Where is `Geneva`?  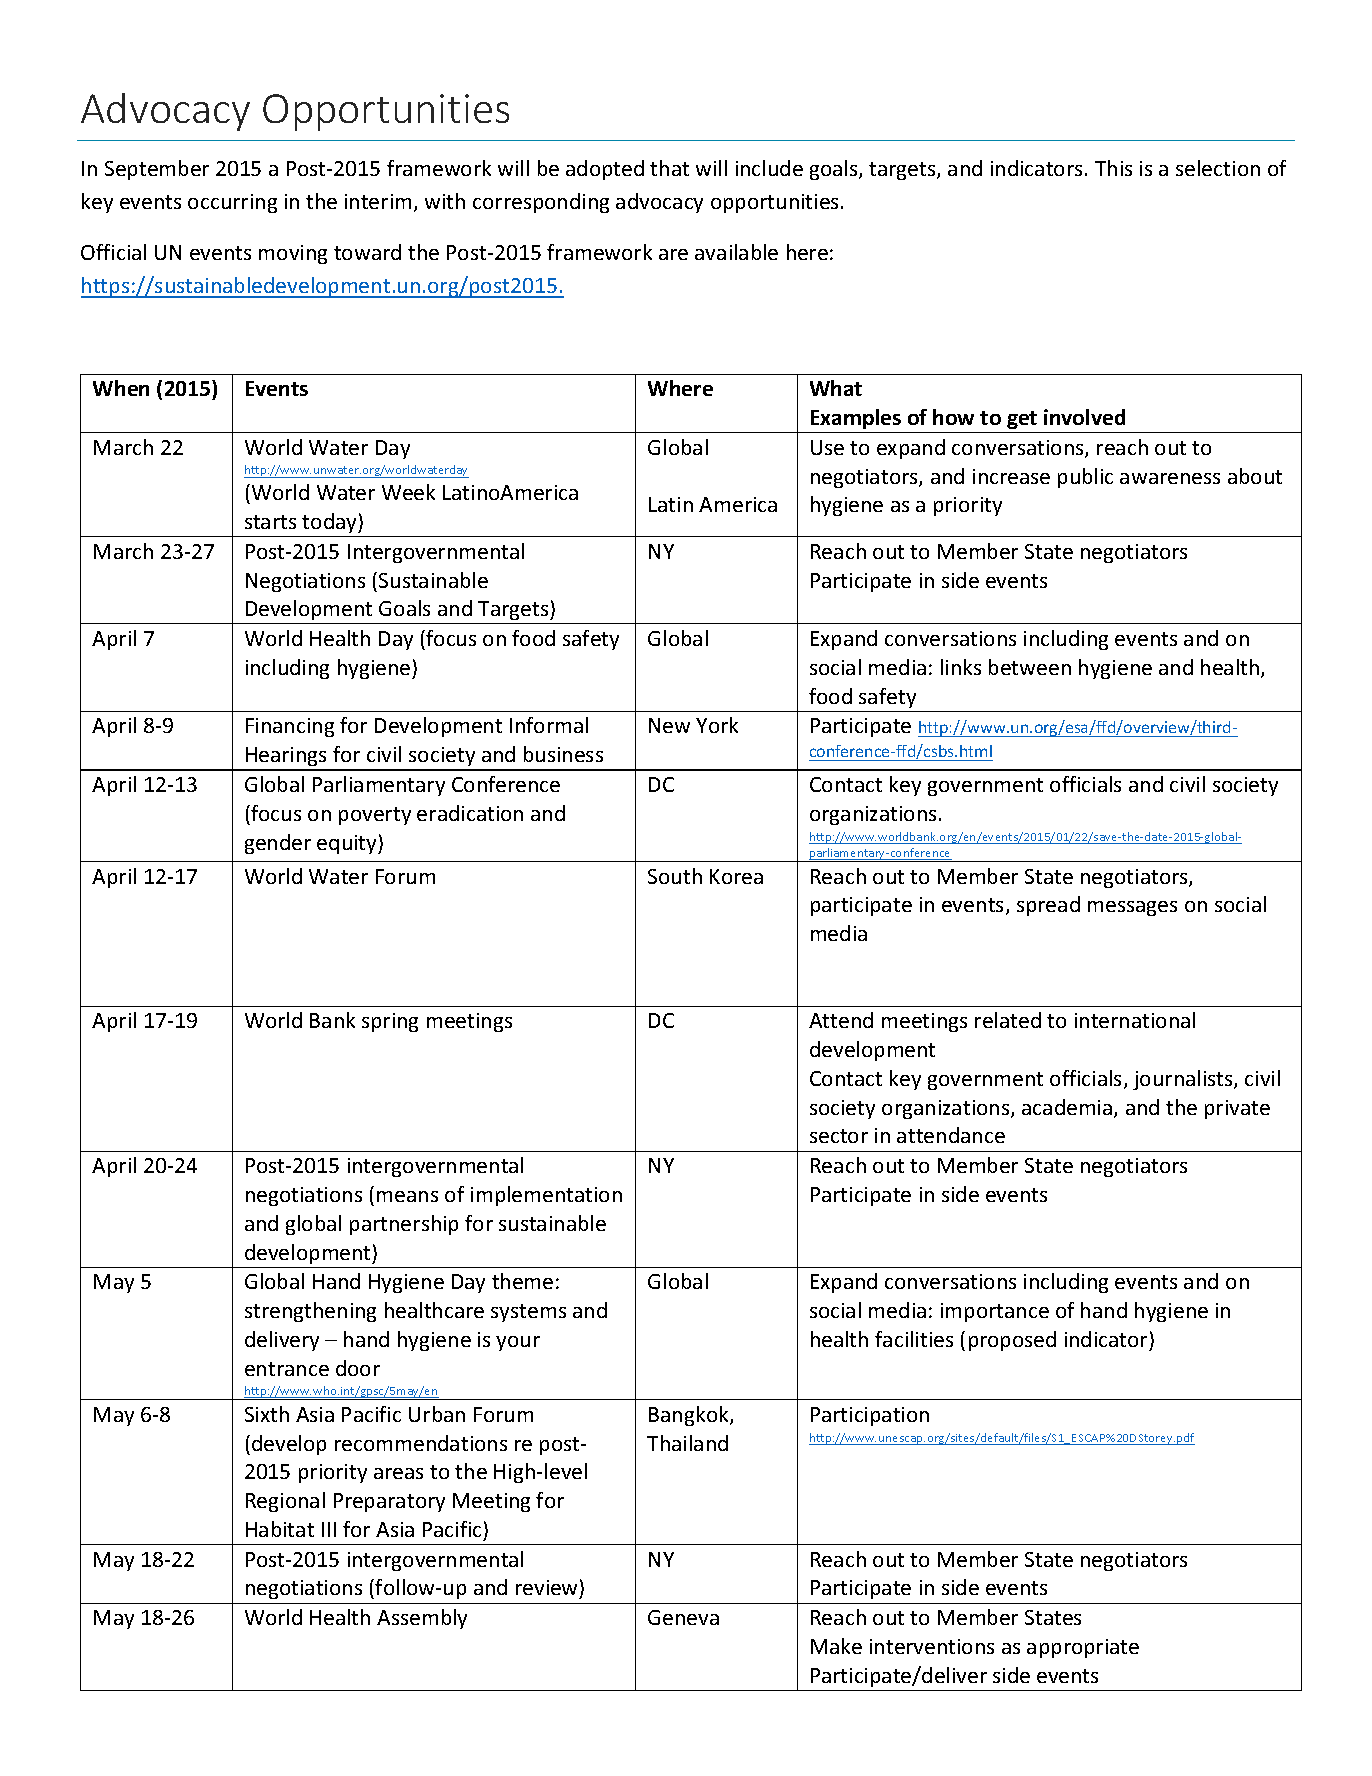 Geneva is located at coordinates (683, 1617).
